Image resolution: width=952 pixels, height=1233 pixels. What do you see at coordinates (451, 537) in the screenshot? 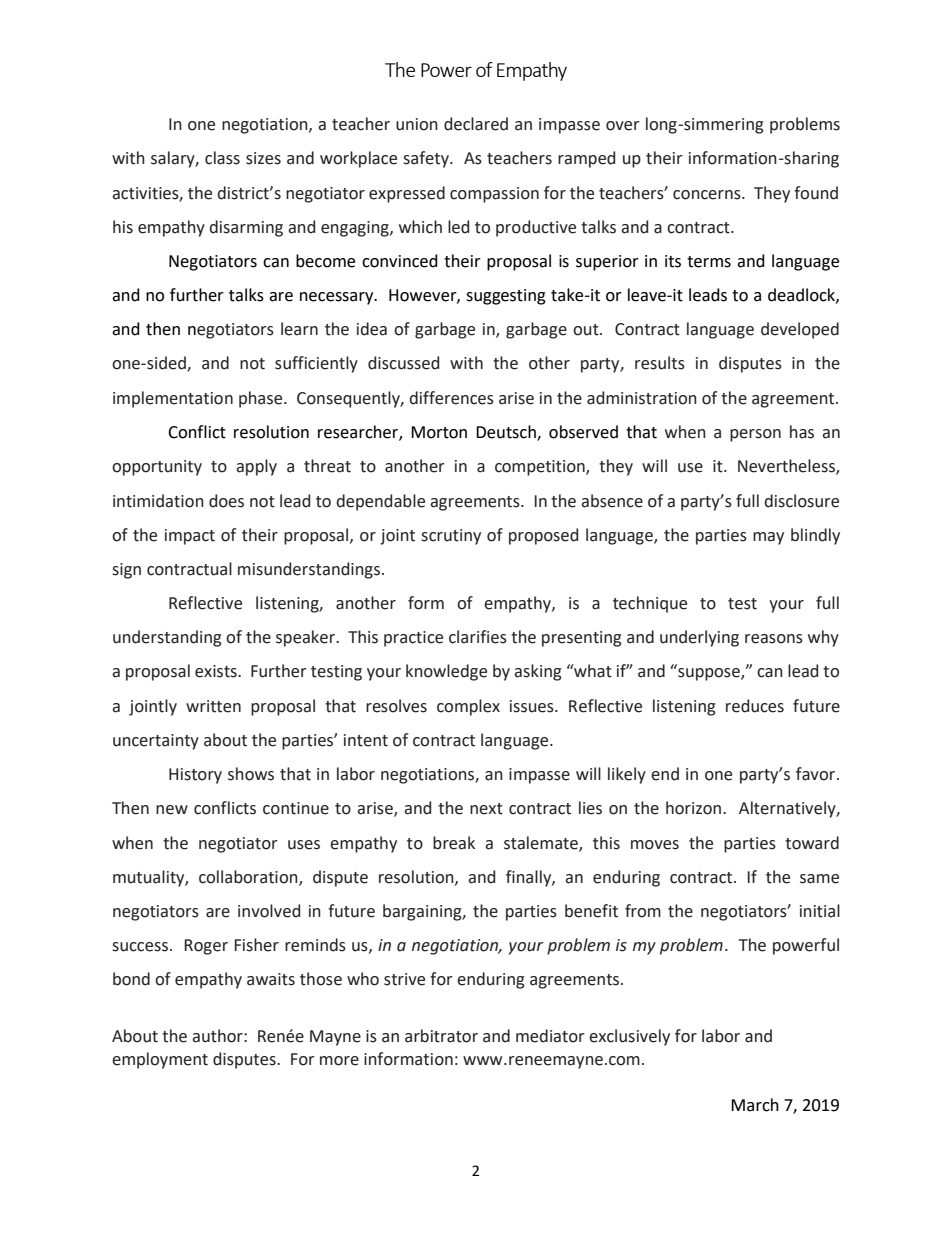
I see `scrutiny` at bounding box center [451, 537].
